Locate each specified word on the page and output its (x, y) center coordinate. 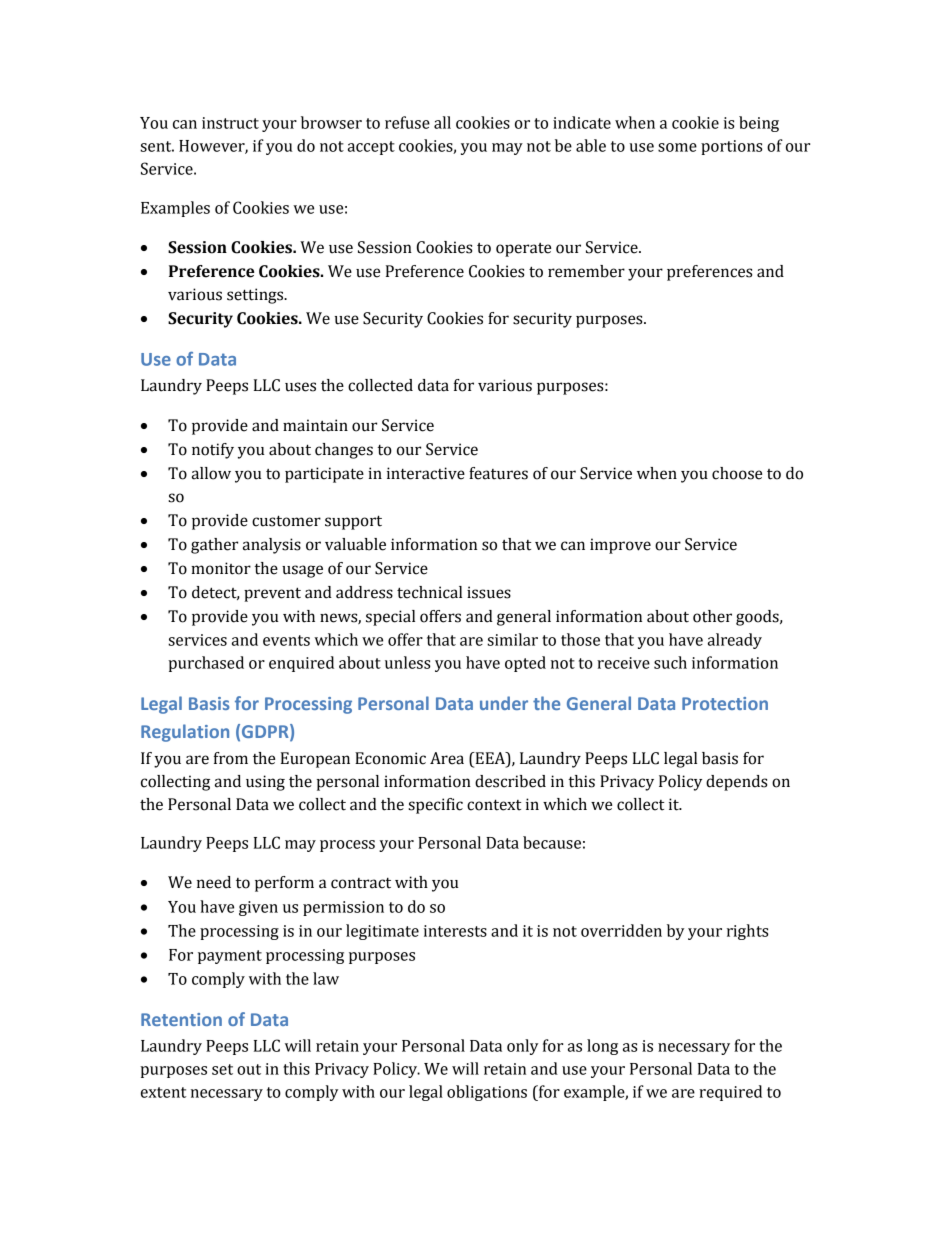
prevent (272, 594)
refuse (407, 122)
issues (489, 592)
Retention (181, 1019)
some (677, 147)
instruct (230, 123)
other (712, 616)
